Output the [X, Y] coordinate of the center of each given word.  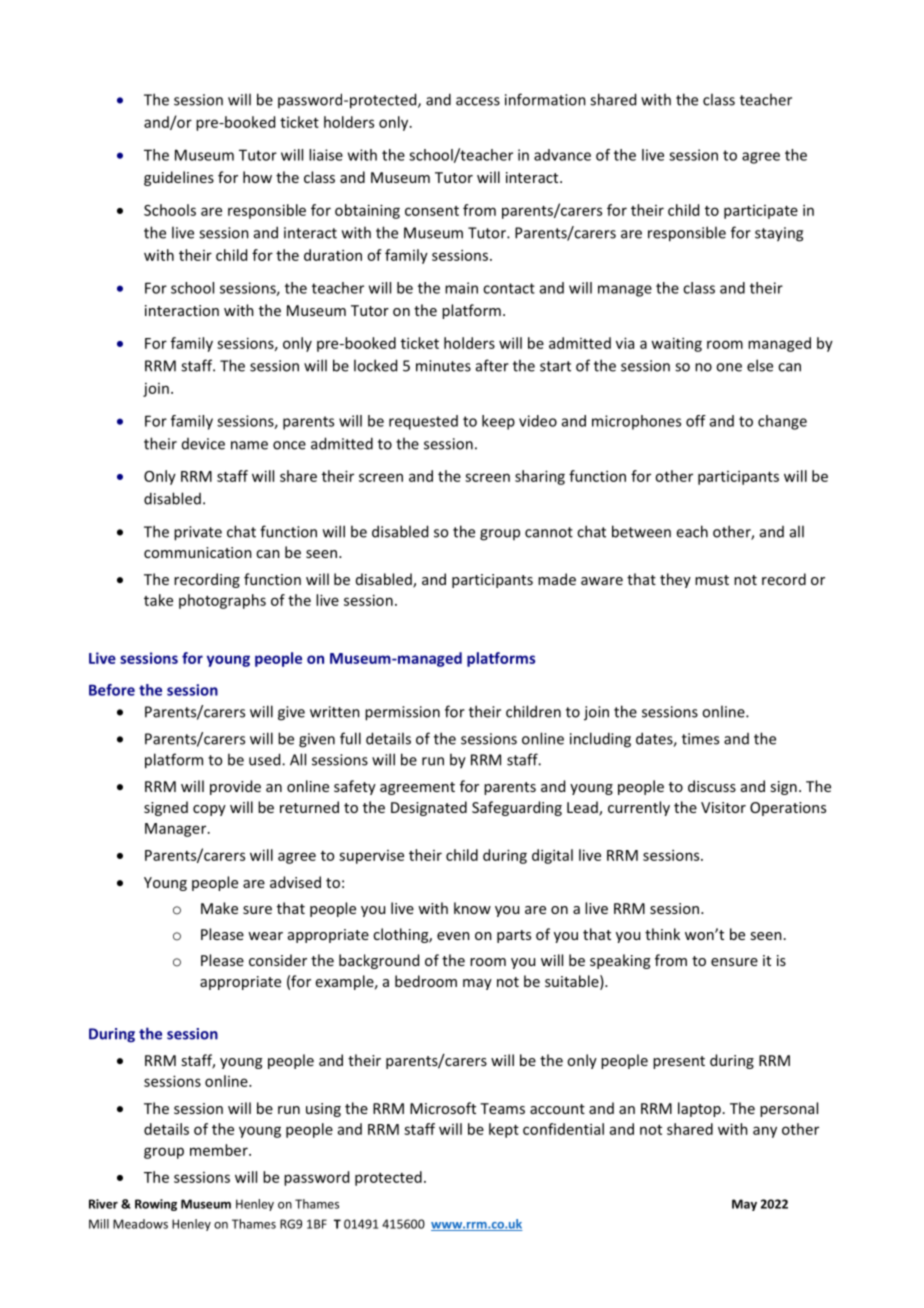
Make [219, 908]
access [478, 101]
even [453, 936]
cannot [549, 532]
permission [402, 713]
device [203, 444]
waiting [676, 344]
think [662, 934]
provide [235, 787]
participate [761, 212]
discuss [712, 786]
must [712, 580]
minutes [443, 366]
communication [198, 552]
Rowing [156, 1205]
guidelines [179, 178]
